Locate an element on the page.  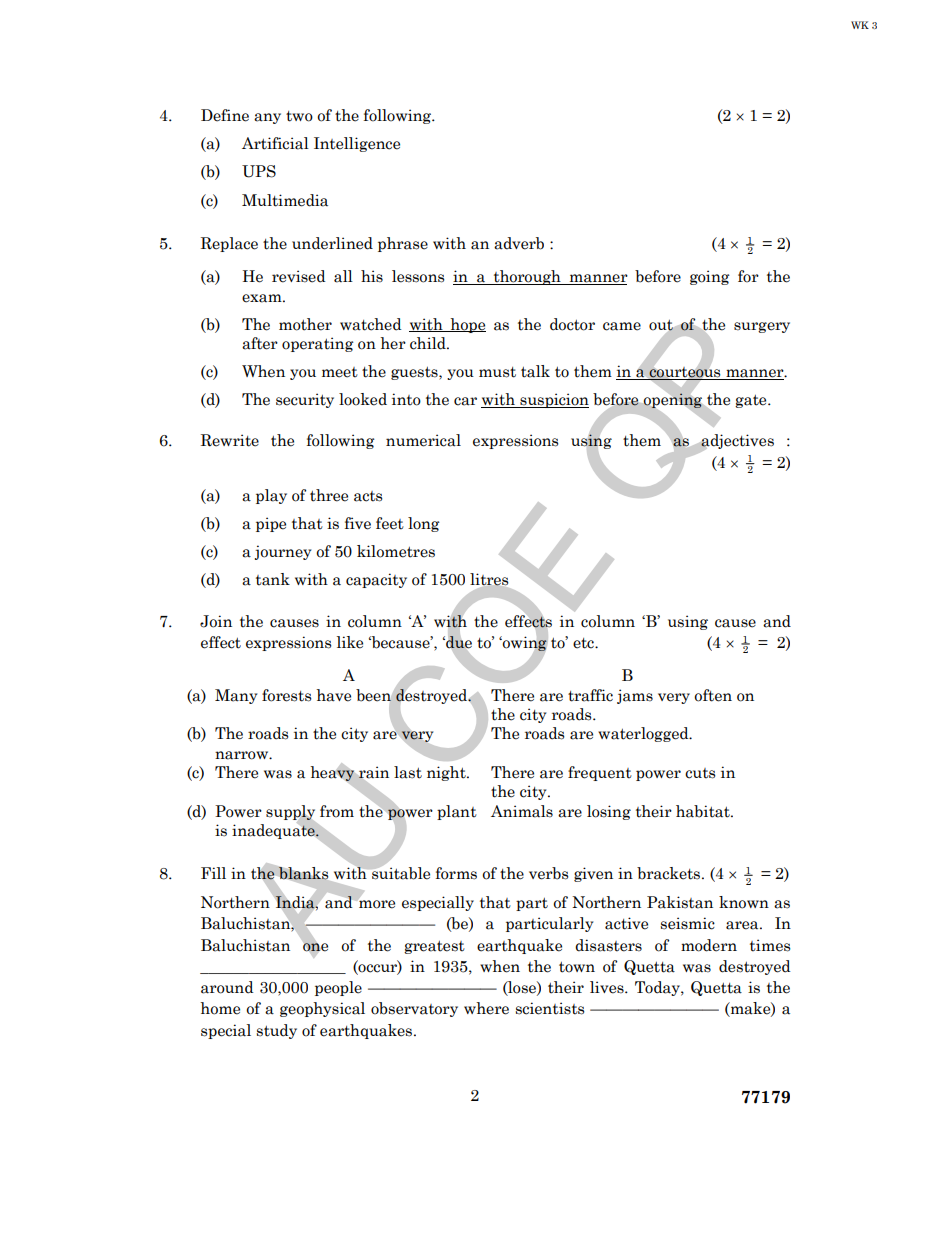
opening is located at coordinates (673, 400).
